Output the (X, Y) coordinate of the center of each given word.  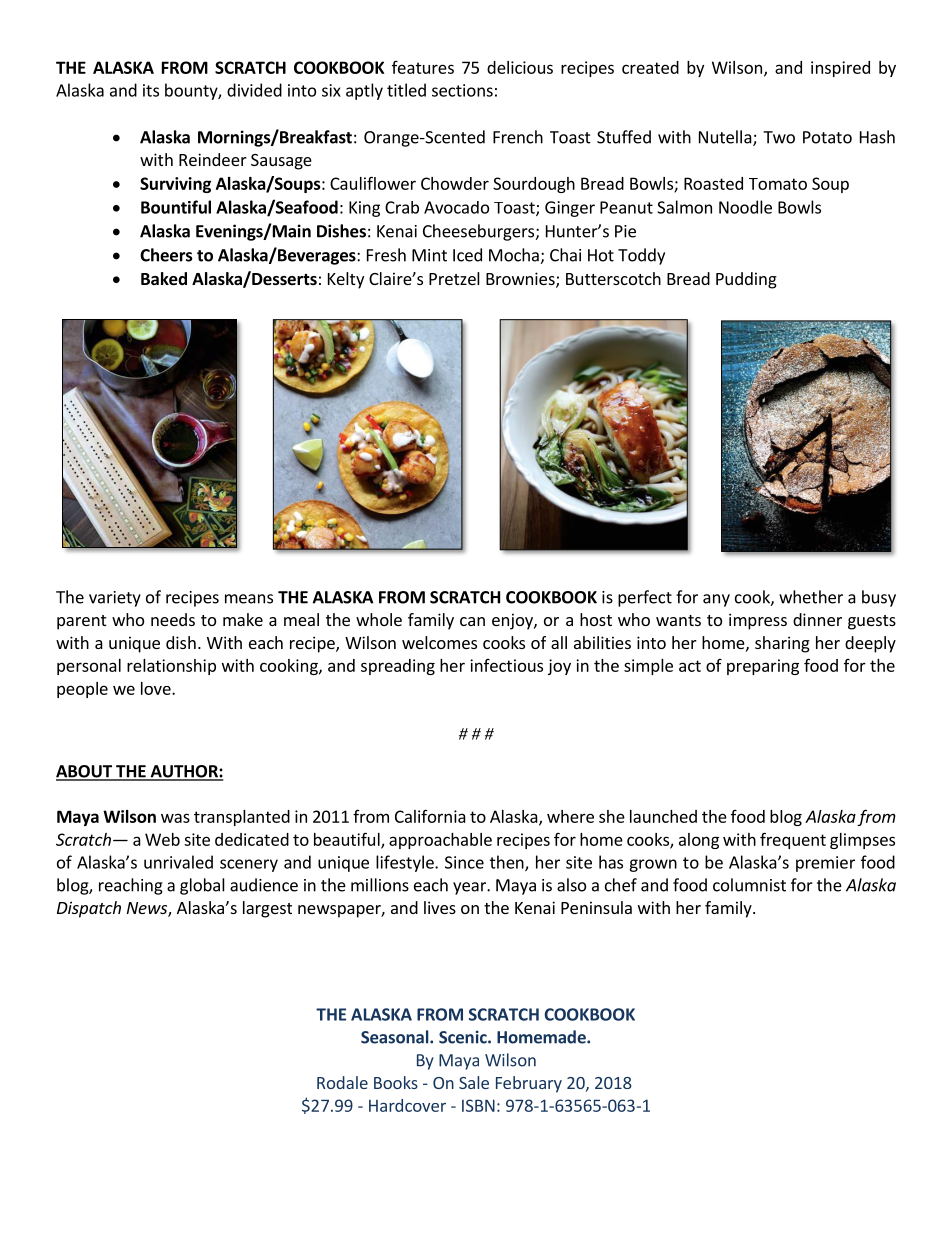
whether (811, 597)
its (151, 90)
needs (173, 619)
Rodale (342, 1082)
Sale (474, 1082)
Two (779, 137)
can (472, 621)
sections (462, 90)
